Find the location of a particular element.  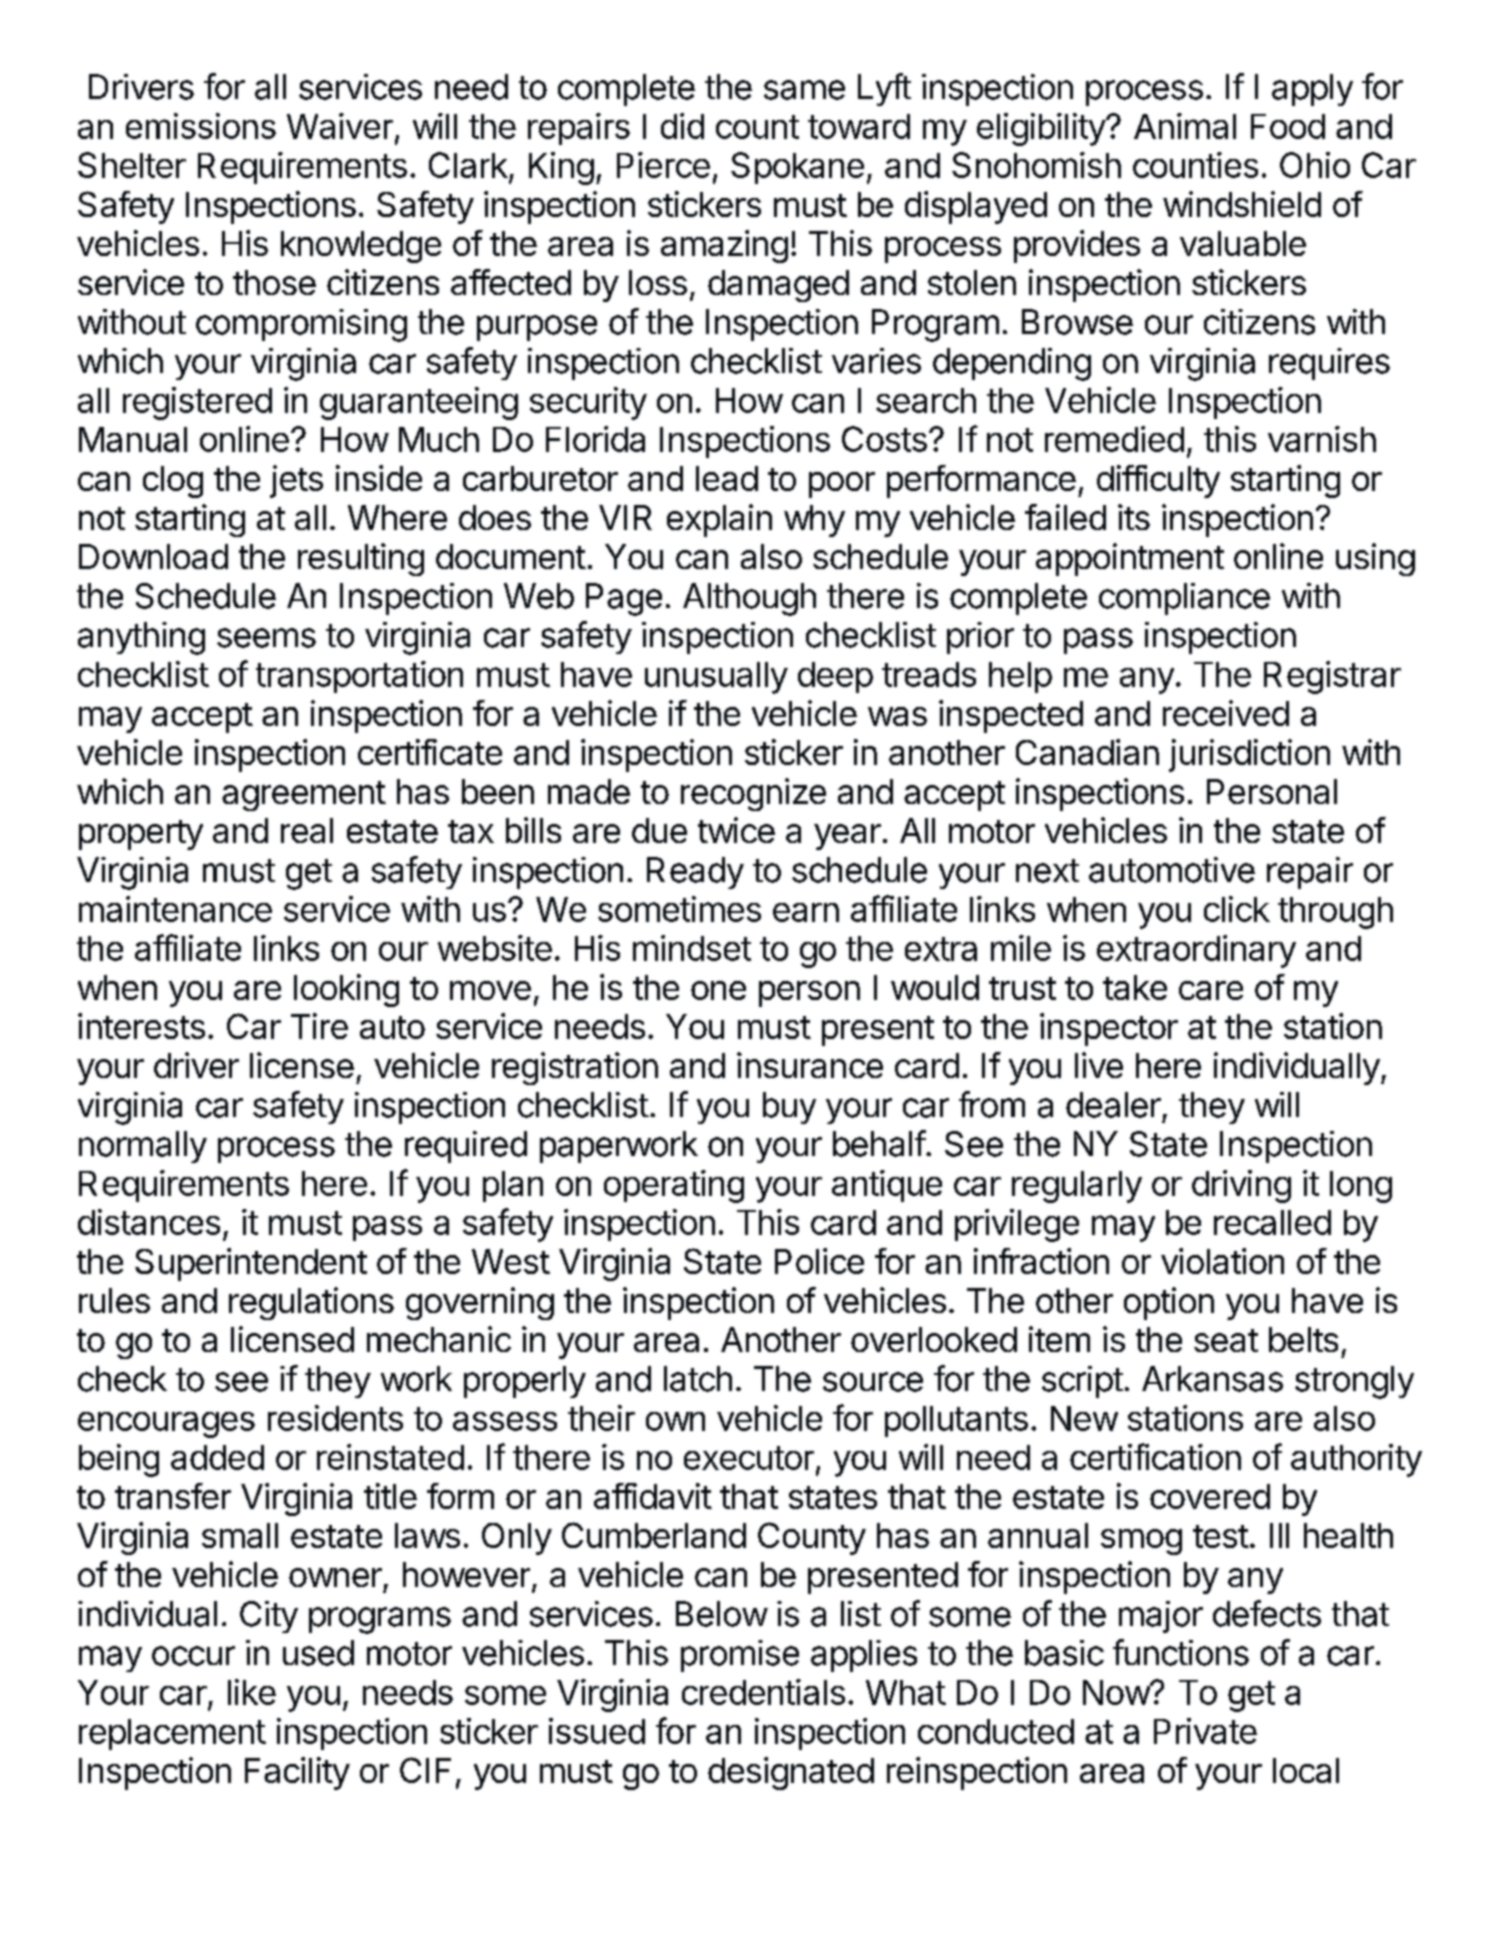

like is located at coordinates (252, 1692).
